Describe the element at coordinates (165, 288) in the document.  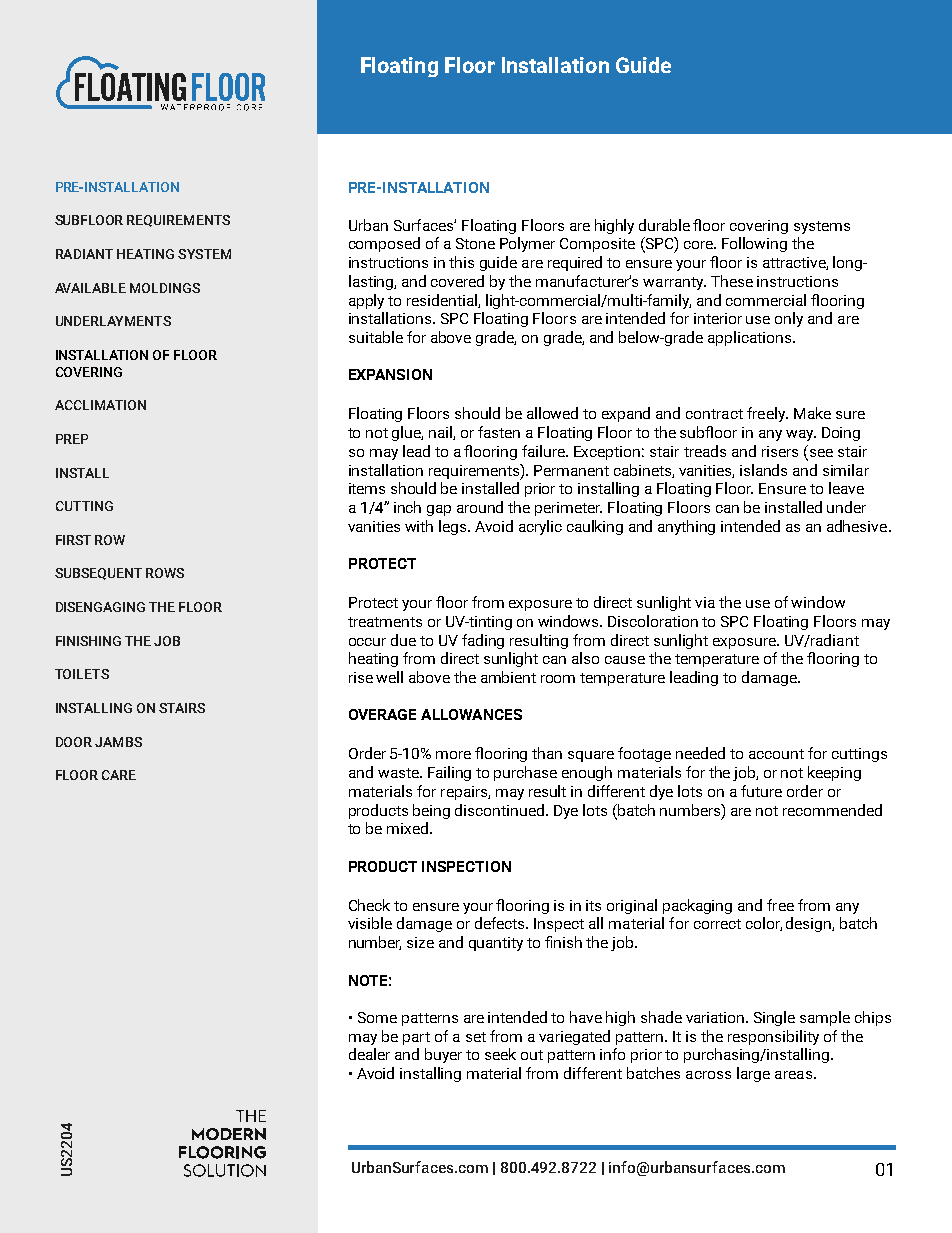
I see `MOLDINGS` at that location.
